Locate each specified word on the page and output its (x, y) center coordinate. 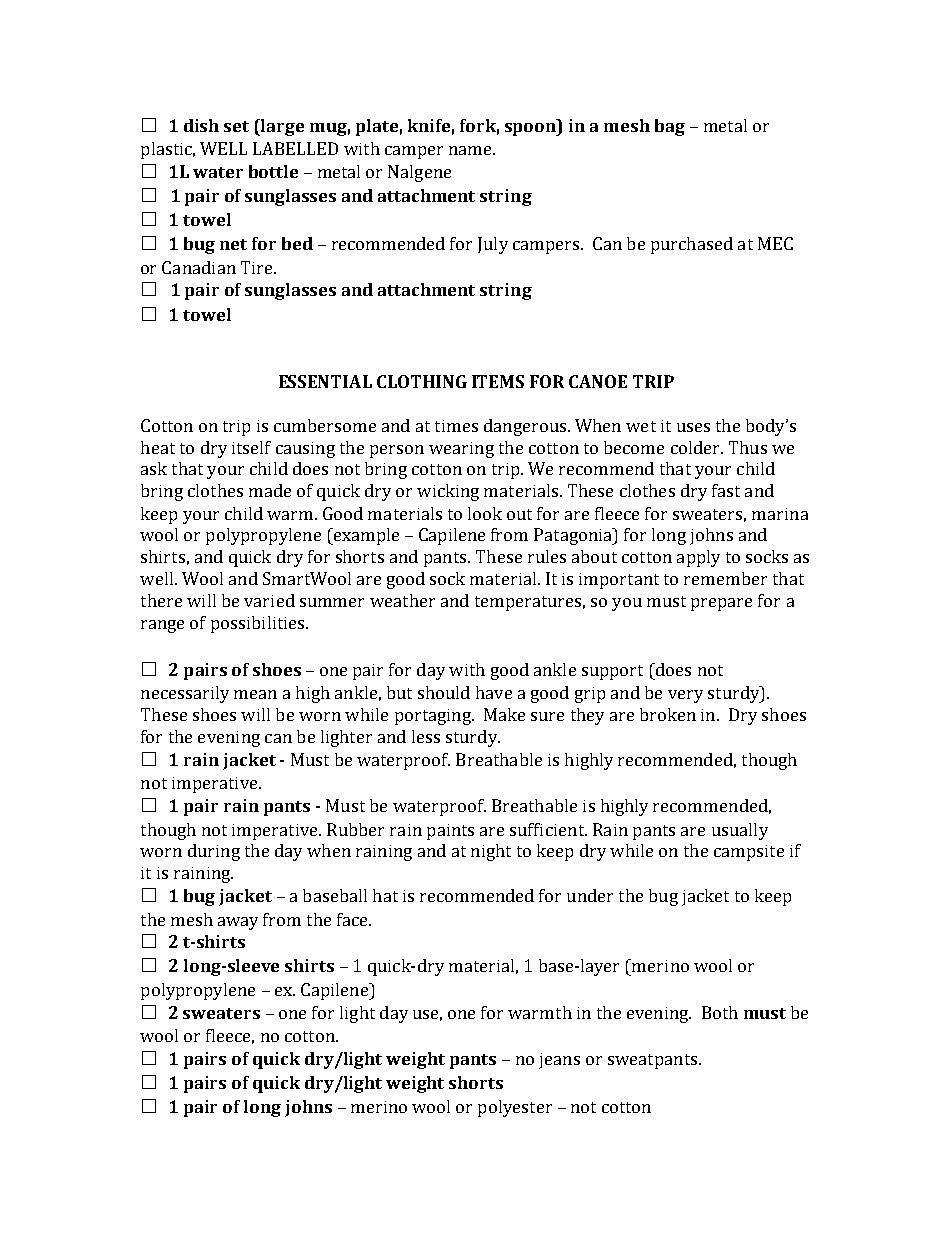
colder (696, 447)
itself (251, 447)
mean (255, 694)
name (471, 150)
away (238, 923)
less (426, 736)
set (236, 126)
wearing (461, 450)
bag (670, 127)
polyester (515, 1108)
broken (668, 714)
